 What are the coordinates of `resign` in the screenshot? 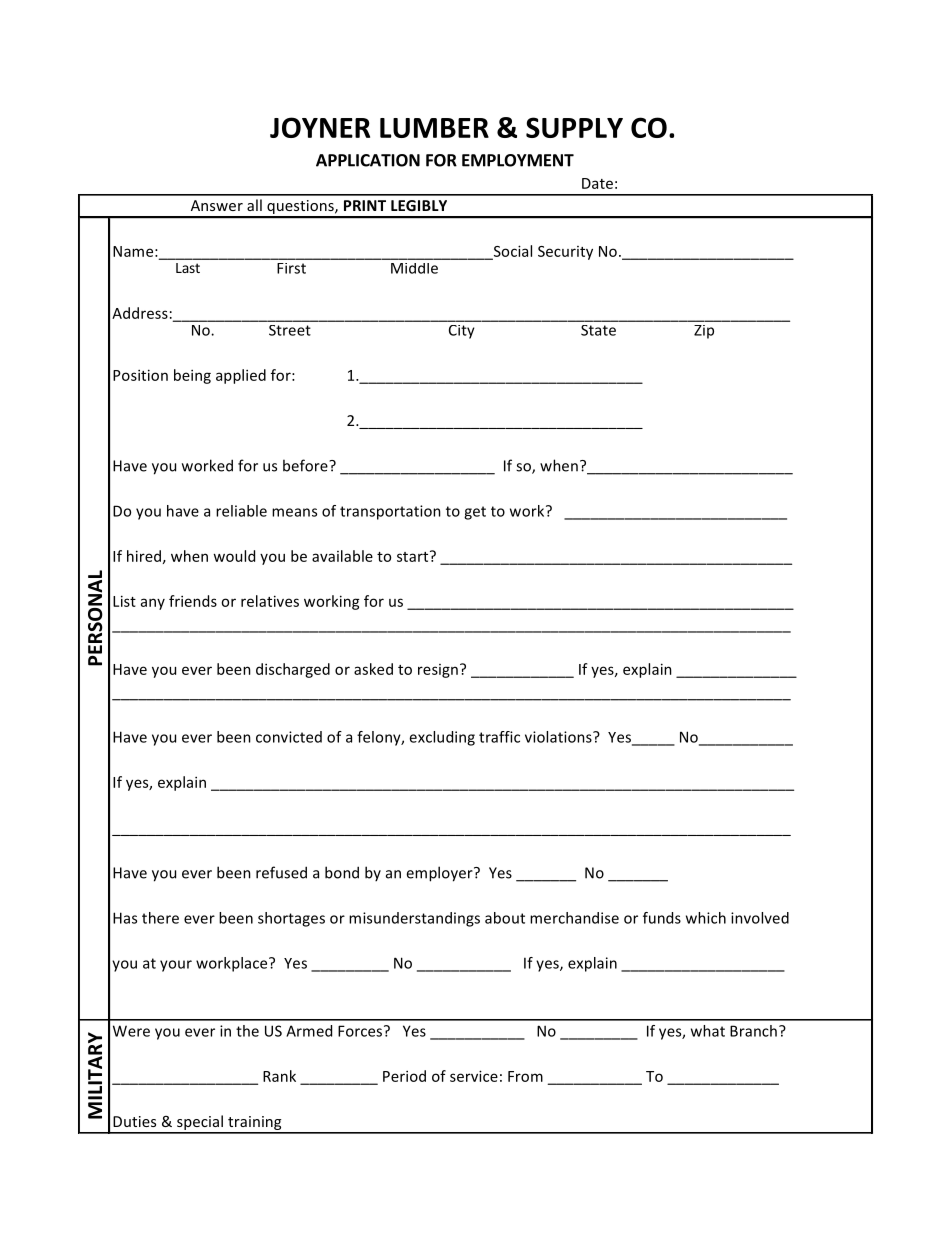 It's located at (438, 671).
